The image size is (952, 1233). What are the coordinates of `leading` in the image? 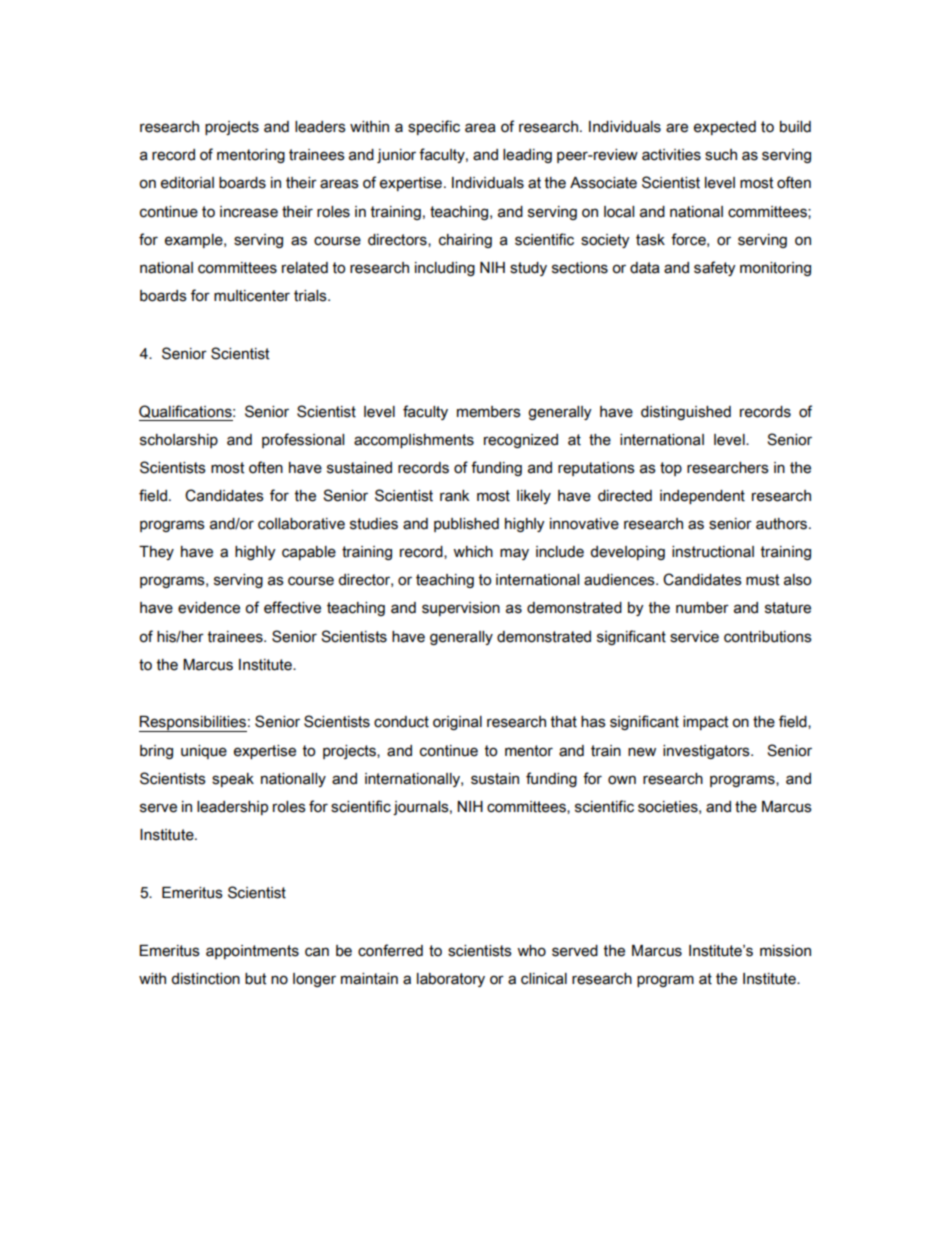 It's located at (527, 156).
